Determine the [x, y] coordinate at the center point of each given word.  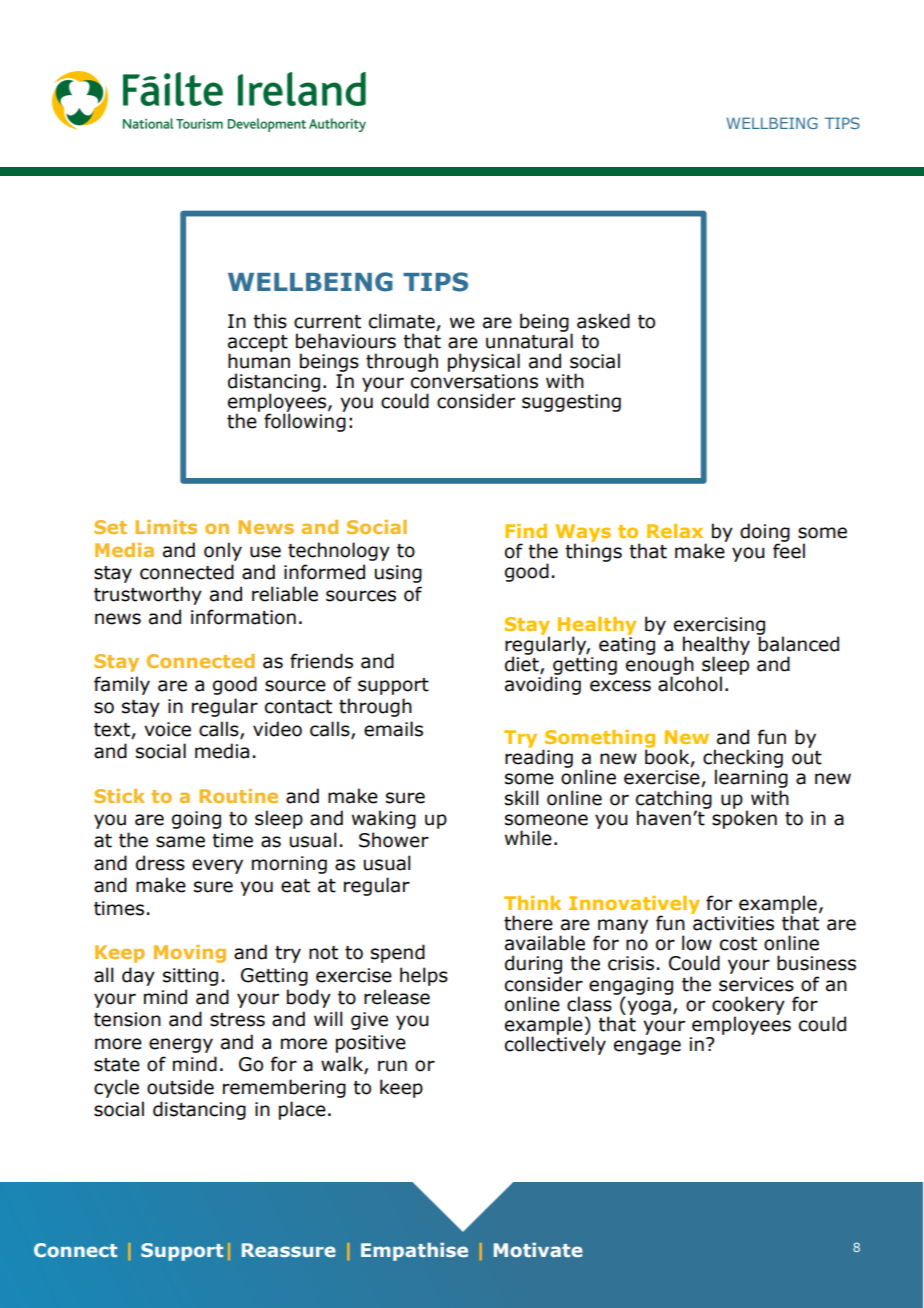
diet [523, 665]
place [302, 1110]
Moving [190, 954]
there [528, 923]
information [243, 617]
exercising [719, 627]
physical [484, 362]
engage [647, 1047]
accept [258, 344]
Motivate [538, 1250]
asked [603, 321]
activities [733, 923]
